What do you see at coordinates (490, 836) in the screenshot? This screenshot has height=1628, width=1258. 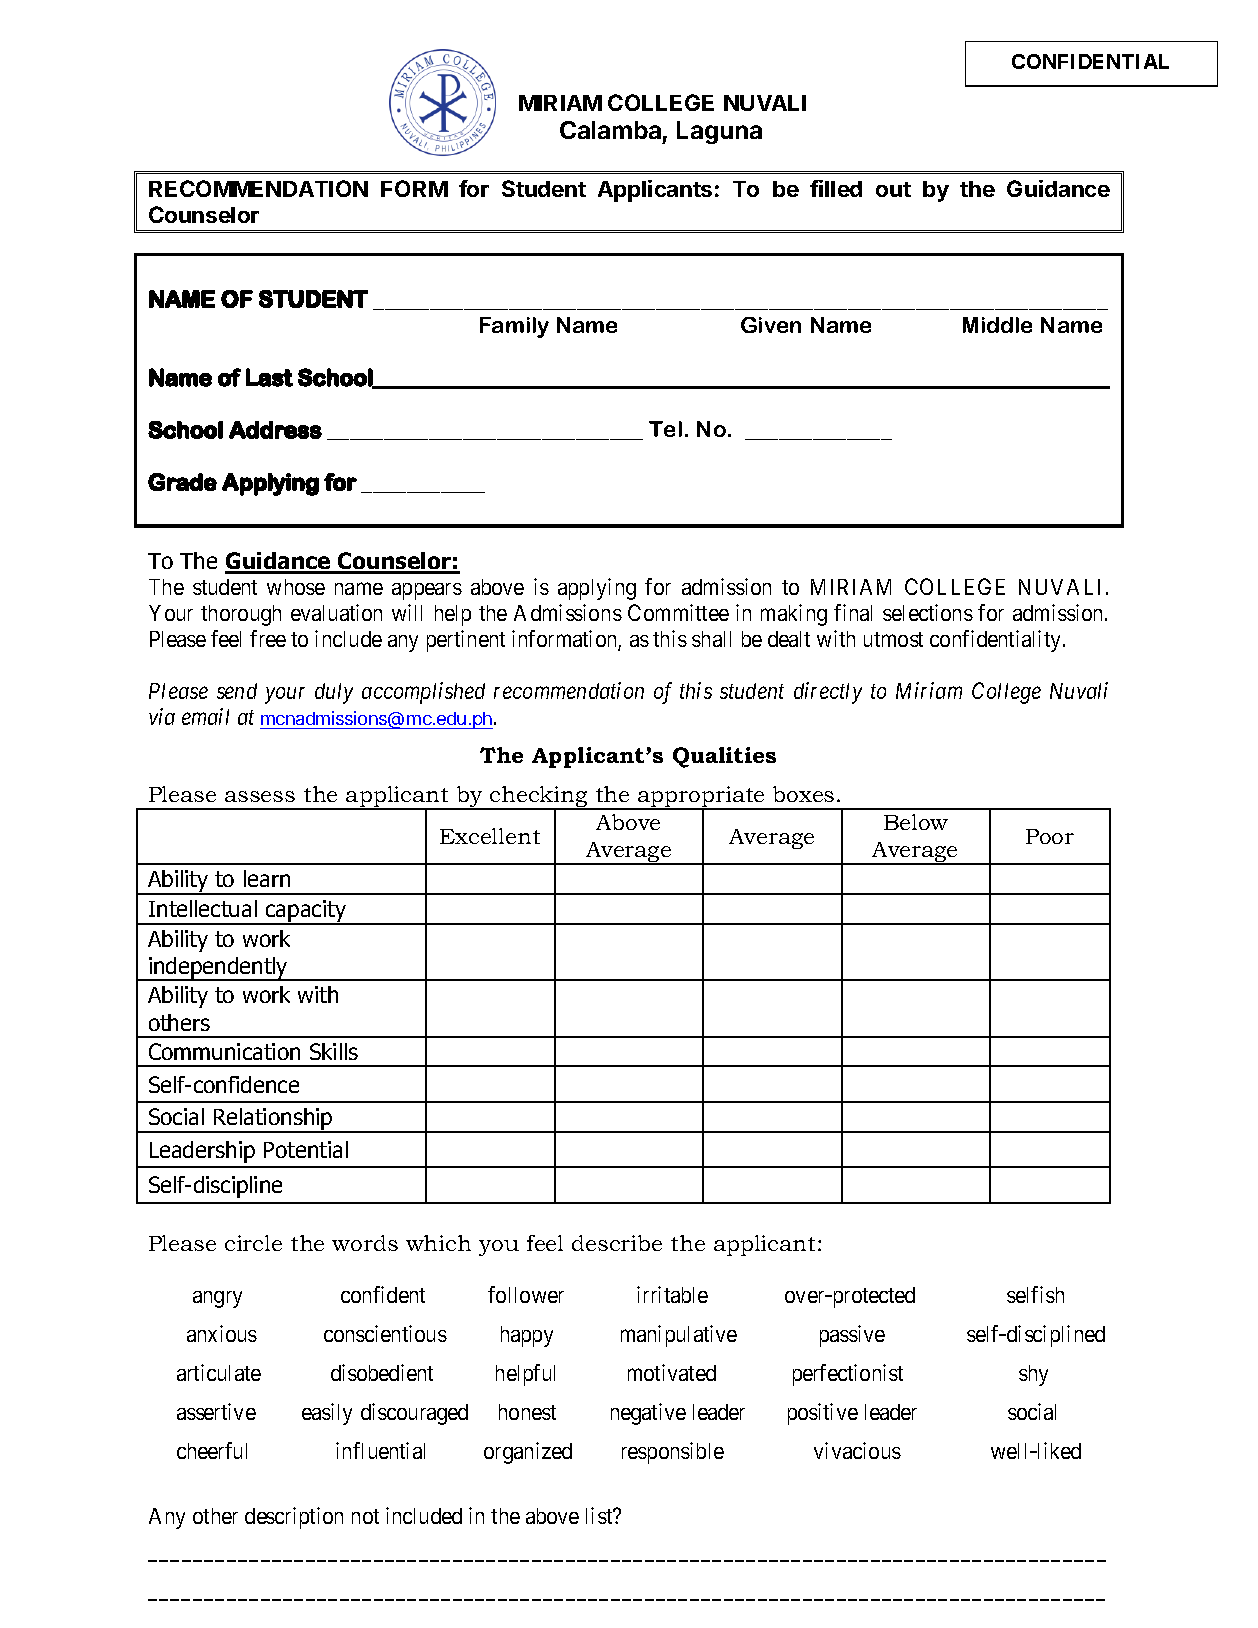 I see `Excellent` at bounding box center [490, 836].
